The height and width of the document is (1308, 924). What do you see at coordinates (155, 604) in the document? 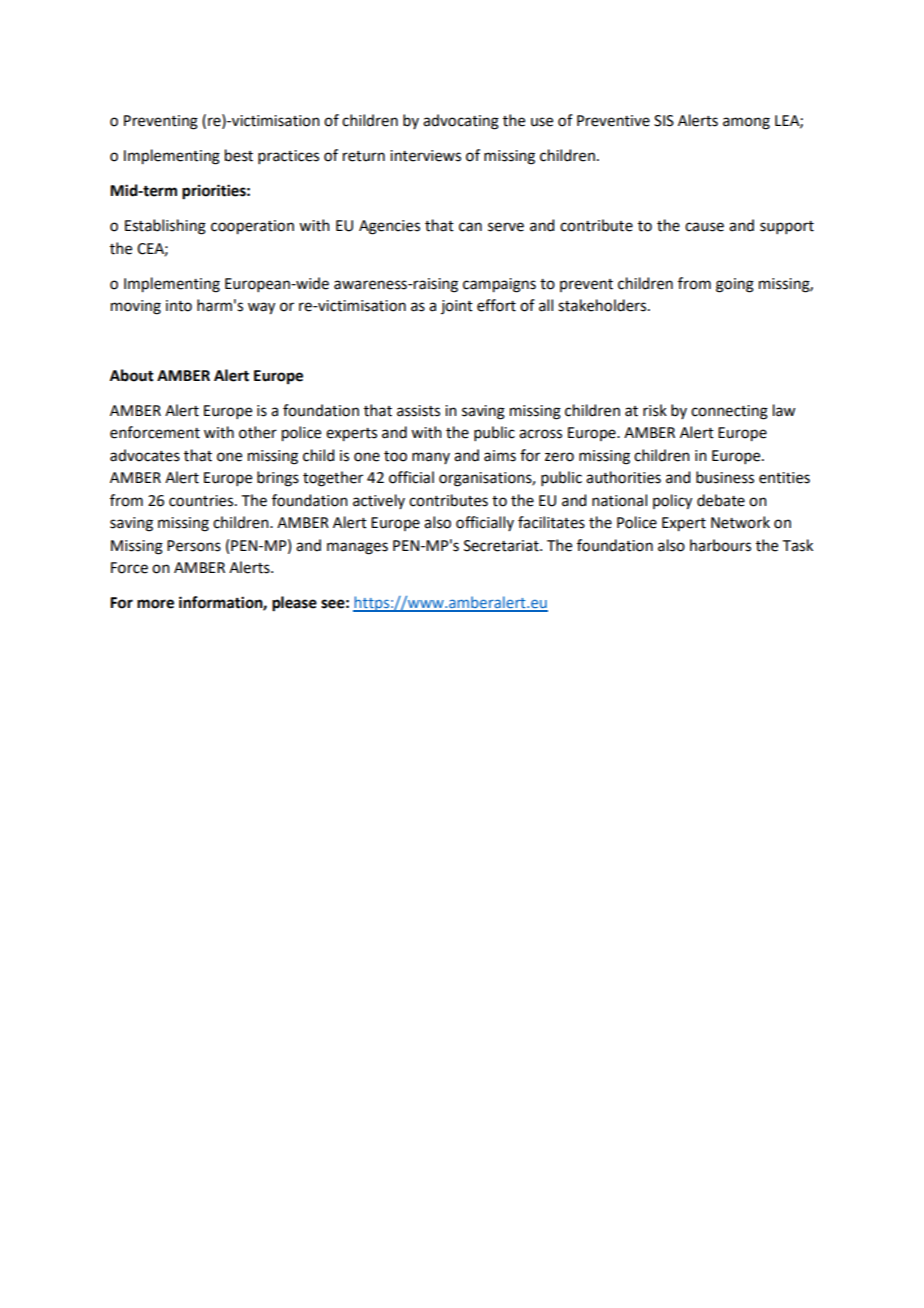
I see `more` at bounding box center [155, 604].
